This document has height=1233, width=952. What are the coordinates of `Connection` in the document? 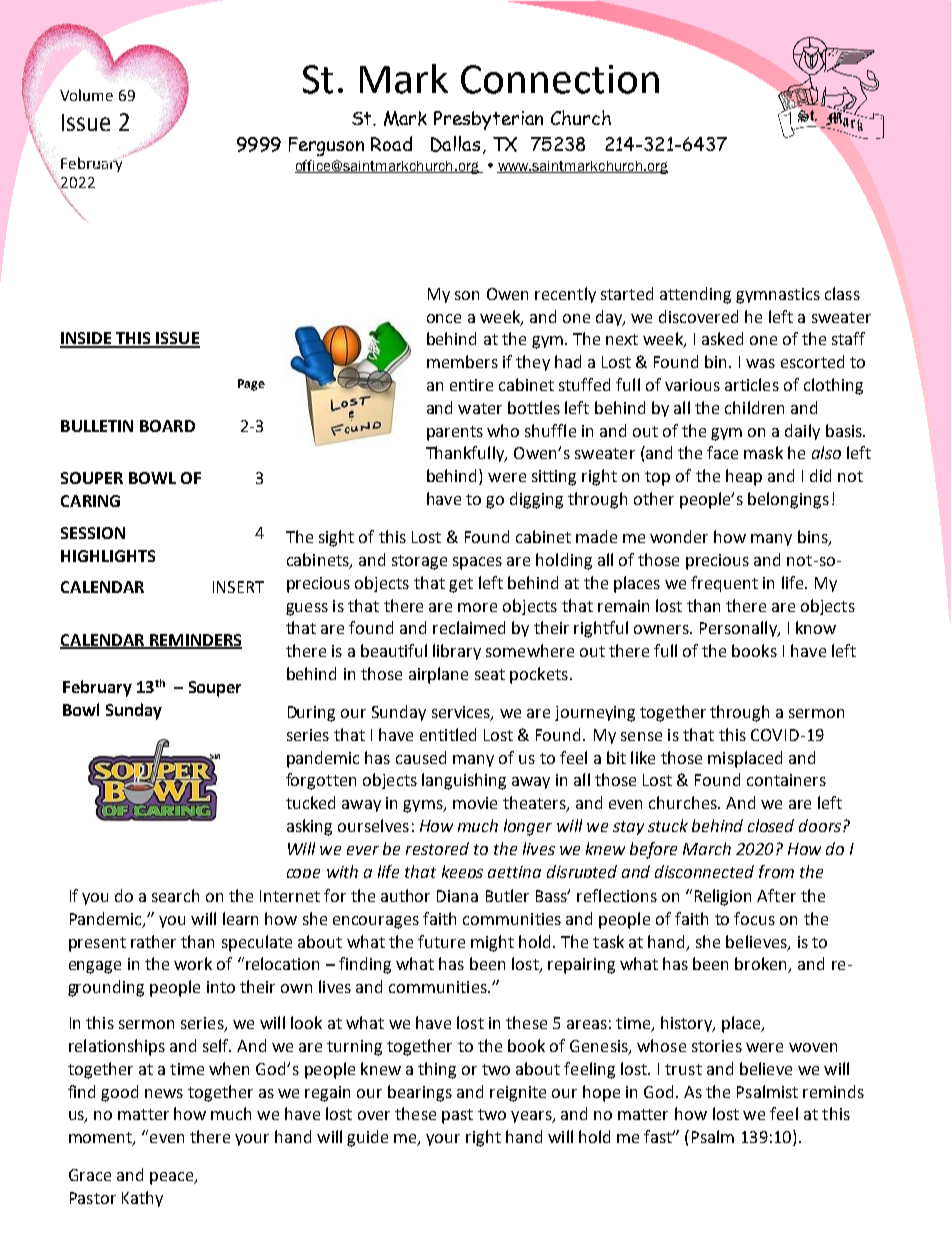 It's located at (560, 79).
